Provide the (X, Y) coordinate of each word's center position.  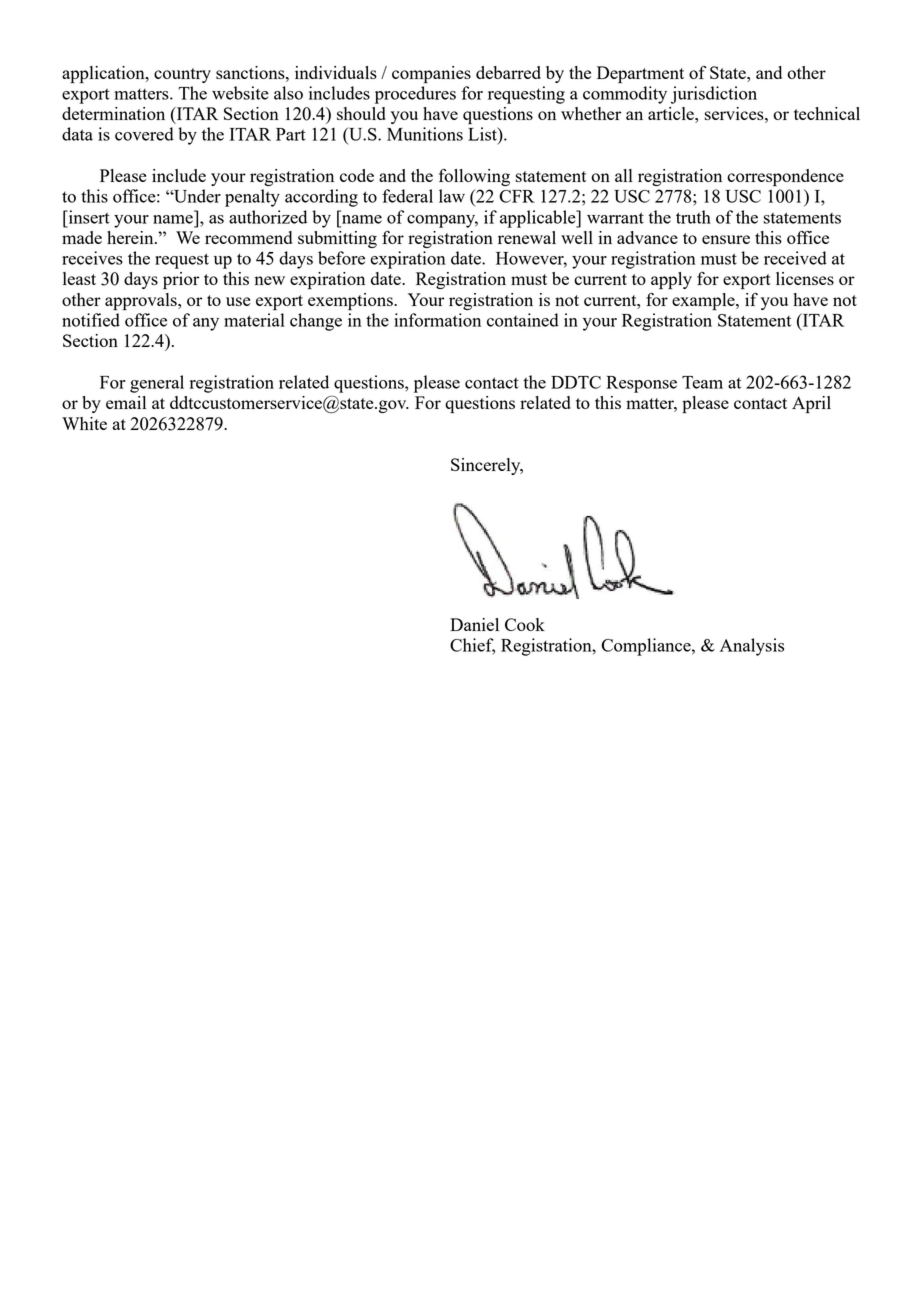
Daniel (474, 624)
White (84, 423)
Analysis (752, 647)
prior (181, 280)
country (182, 75)
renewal (527, 237)
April (811, 404)
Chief (472, 646)
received (795, 258)
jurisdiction (714, 95)
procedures (415, 95)
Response (641, 384)
